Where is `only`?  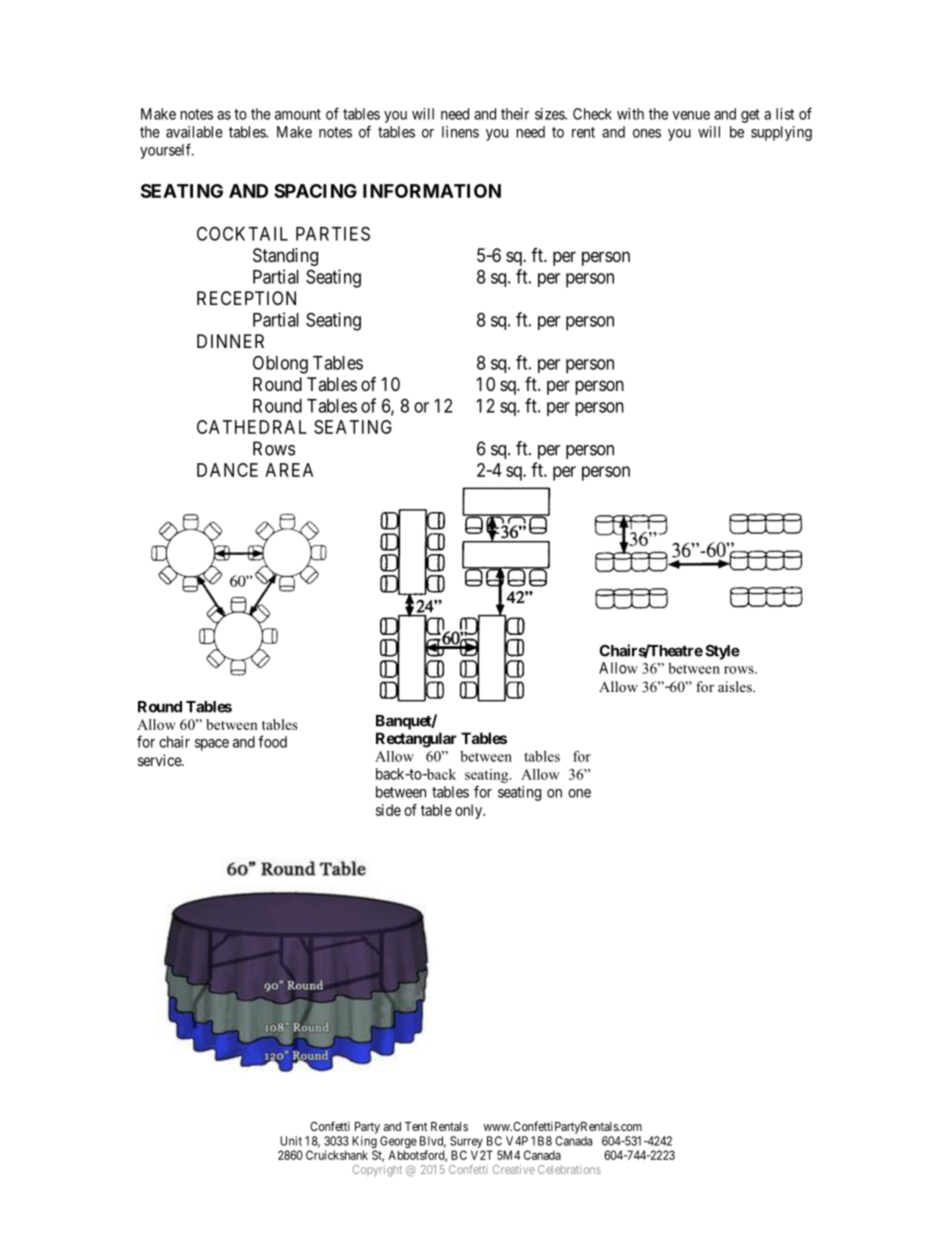 only is located at coordinates (470, 811).
